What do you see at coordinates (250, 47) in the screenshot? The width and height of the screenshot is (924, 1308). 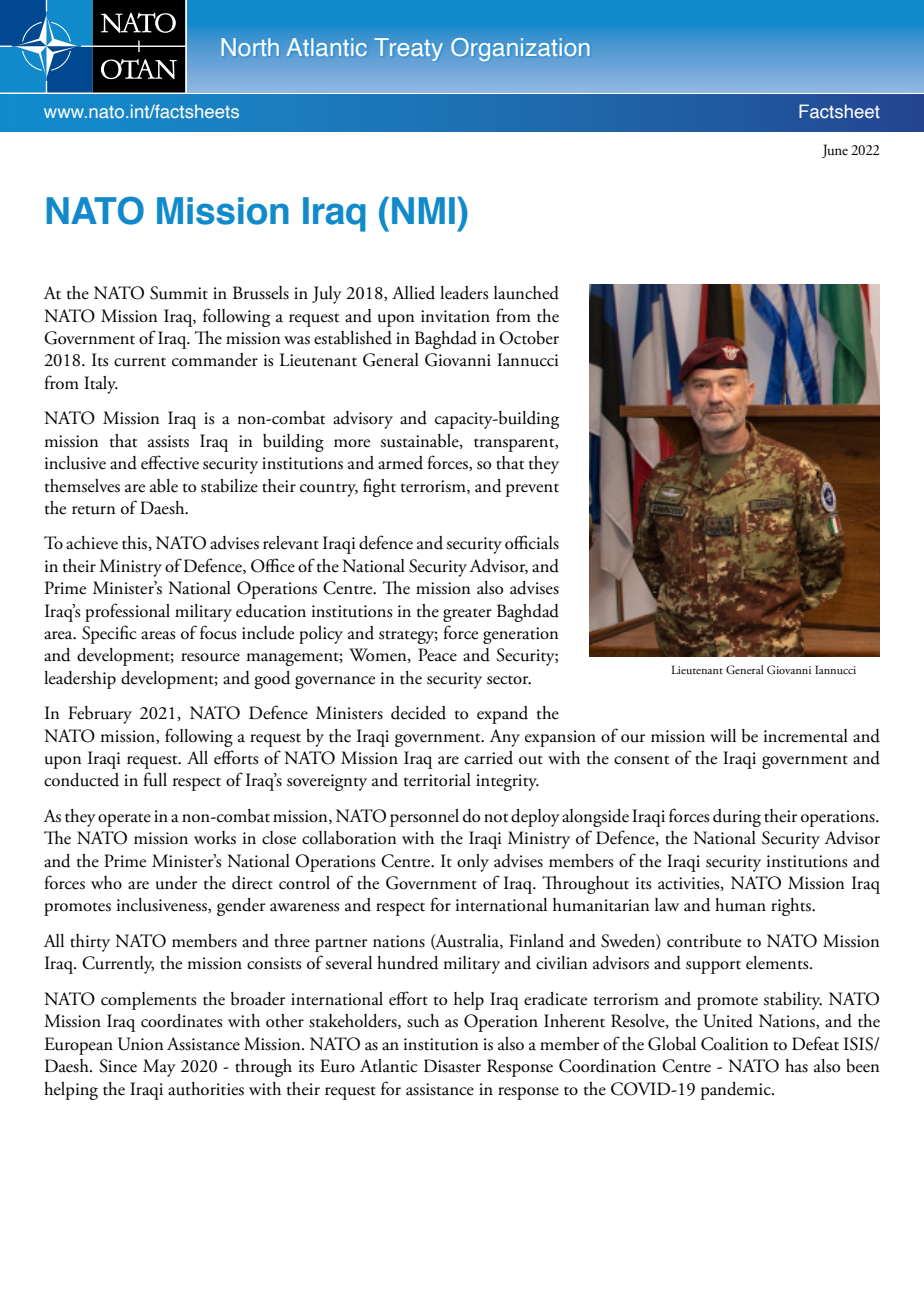 I see `North` at bounding box center [250, 47].
